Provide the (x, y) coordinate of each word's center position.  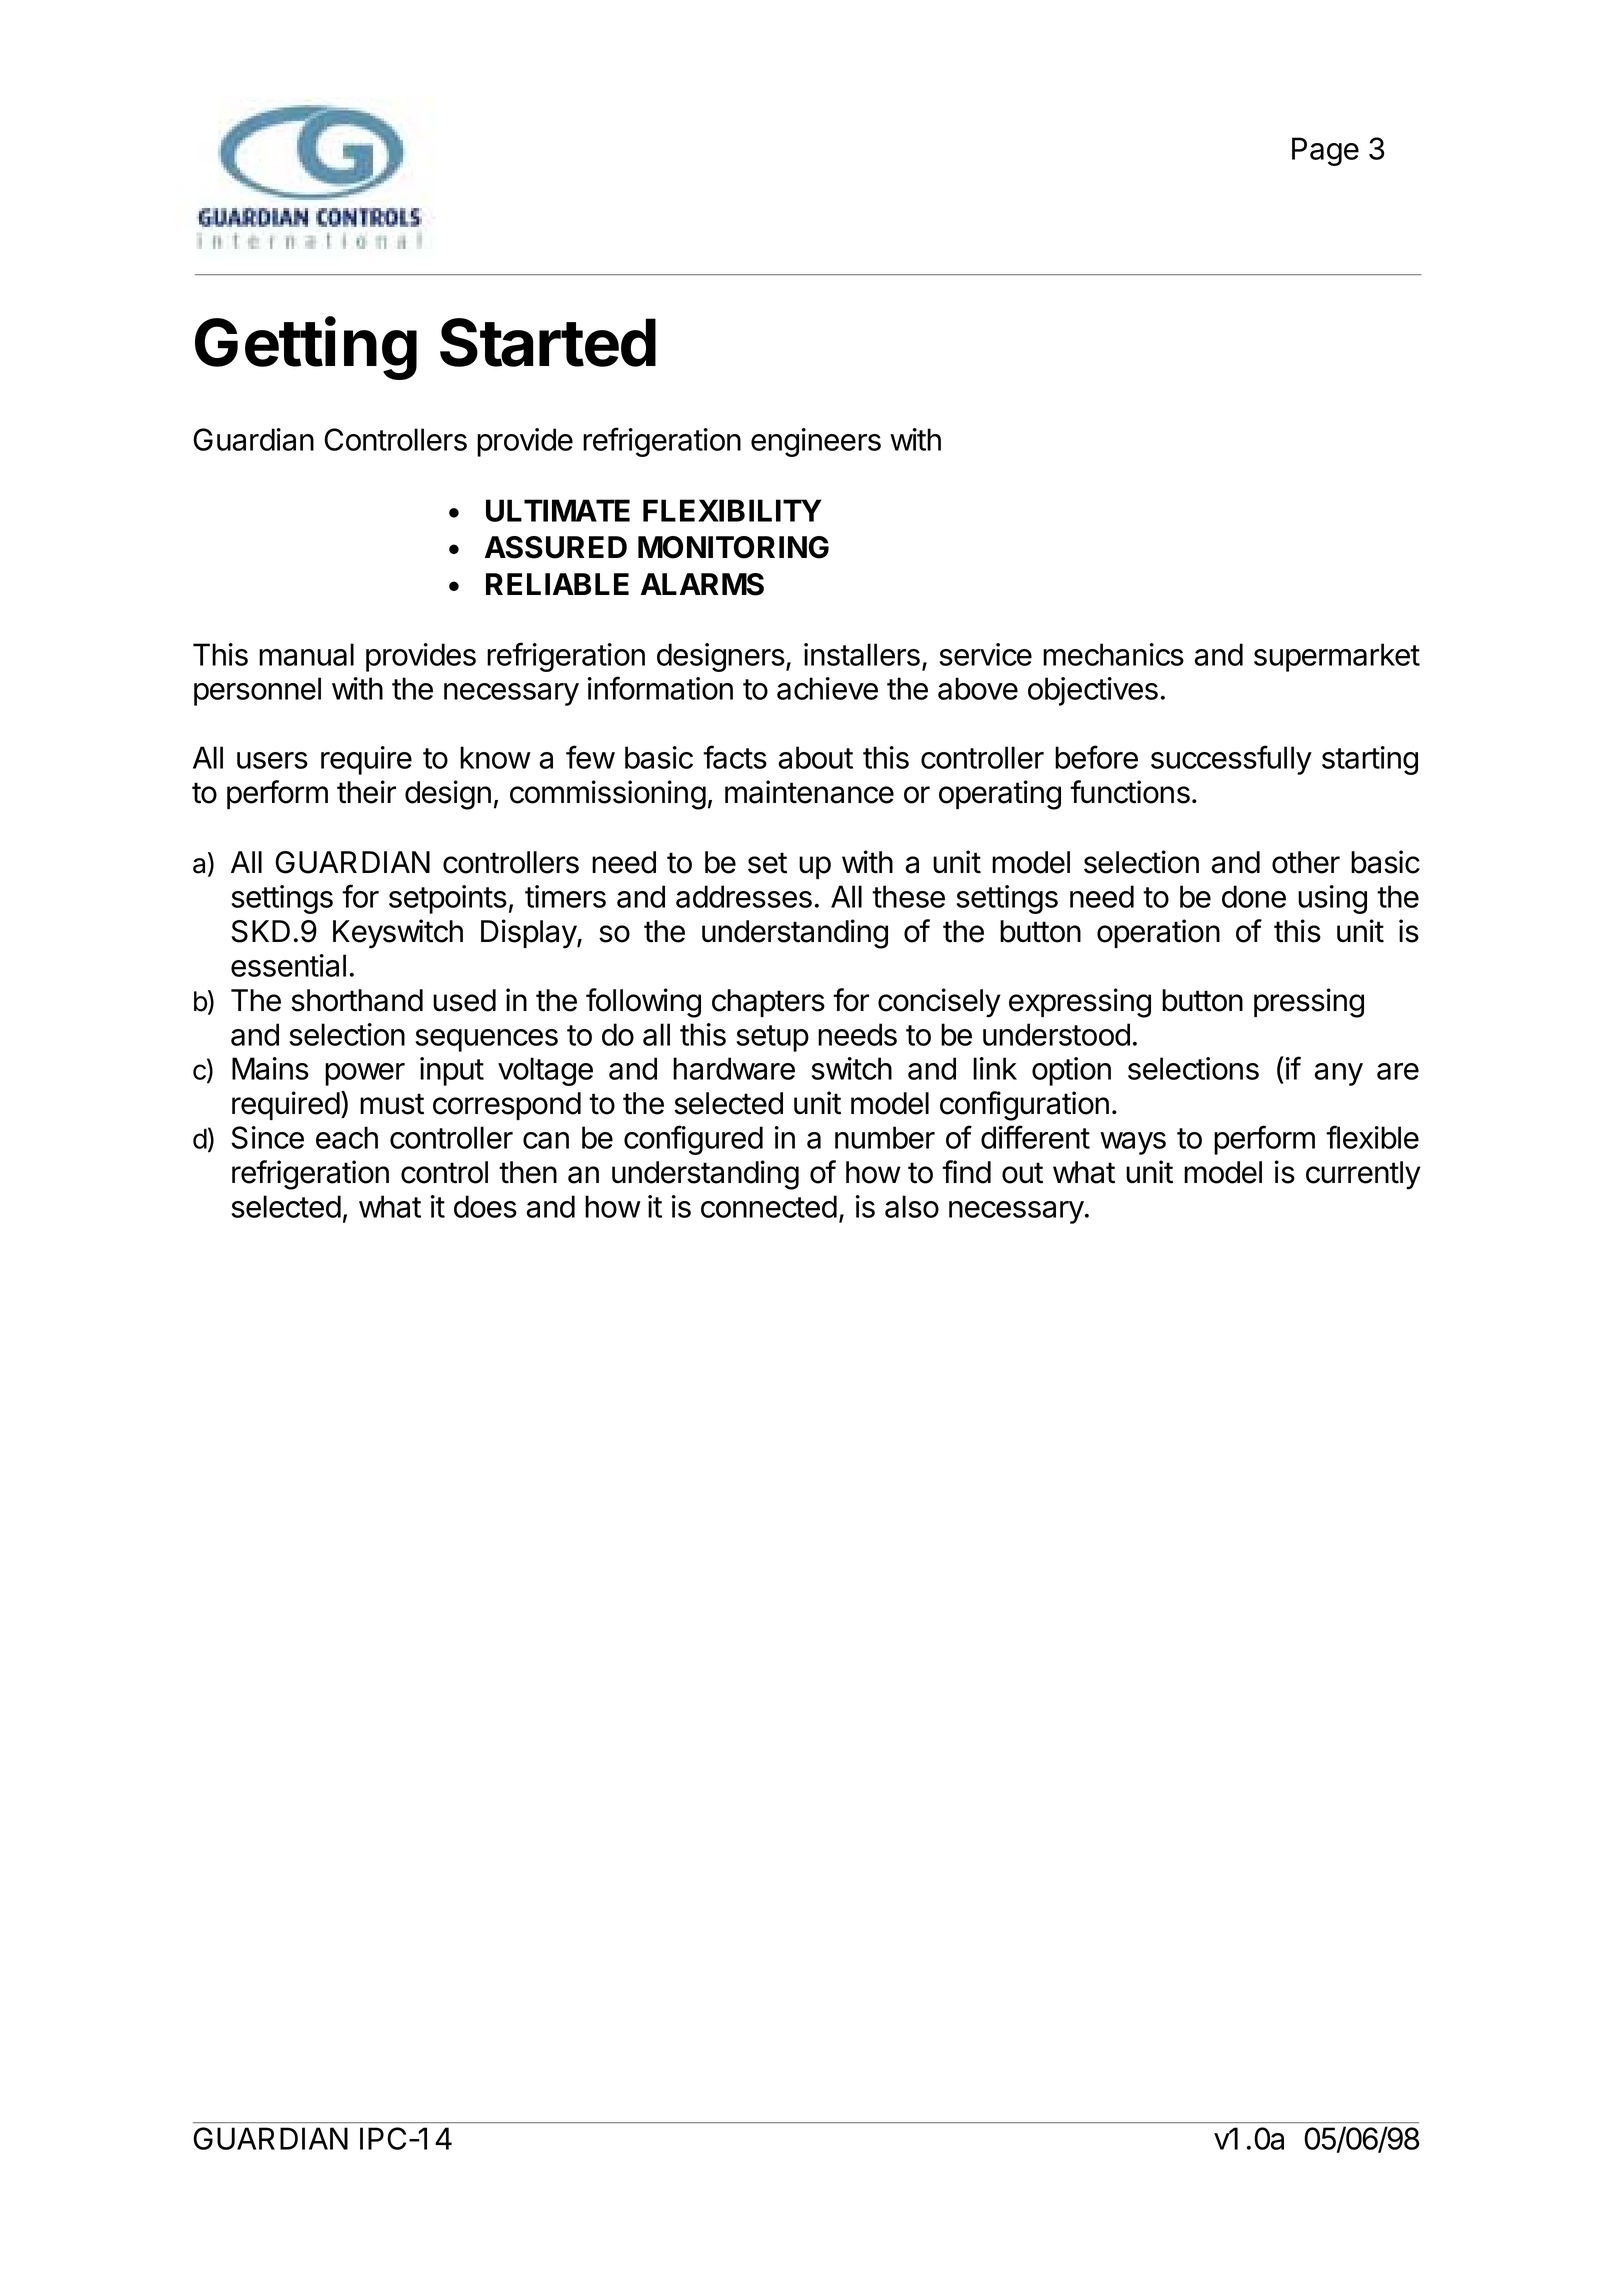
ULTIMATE (558, 510)
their (366, 792)
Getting (306, 348)
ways (1133, 1143)
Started (548, 342)
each (347, 1137)
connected (769, 1206)
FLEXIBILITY (732, 510)
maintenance (809, 792)
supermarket (1337, 657)
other (1306, 862)
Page (1325, 151)
